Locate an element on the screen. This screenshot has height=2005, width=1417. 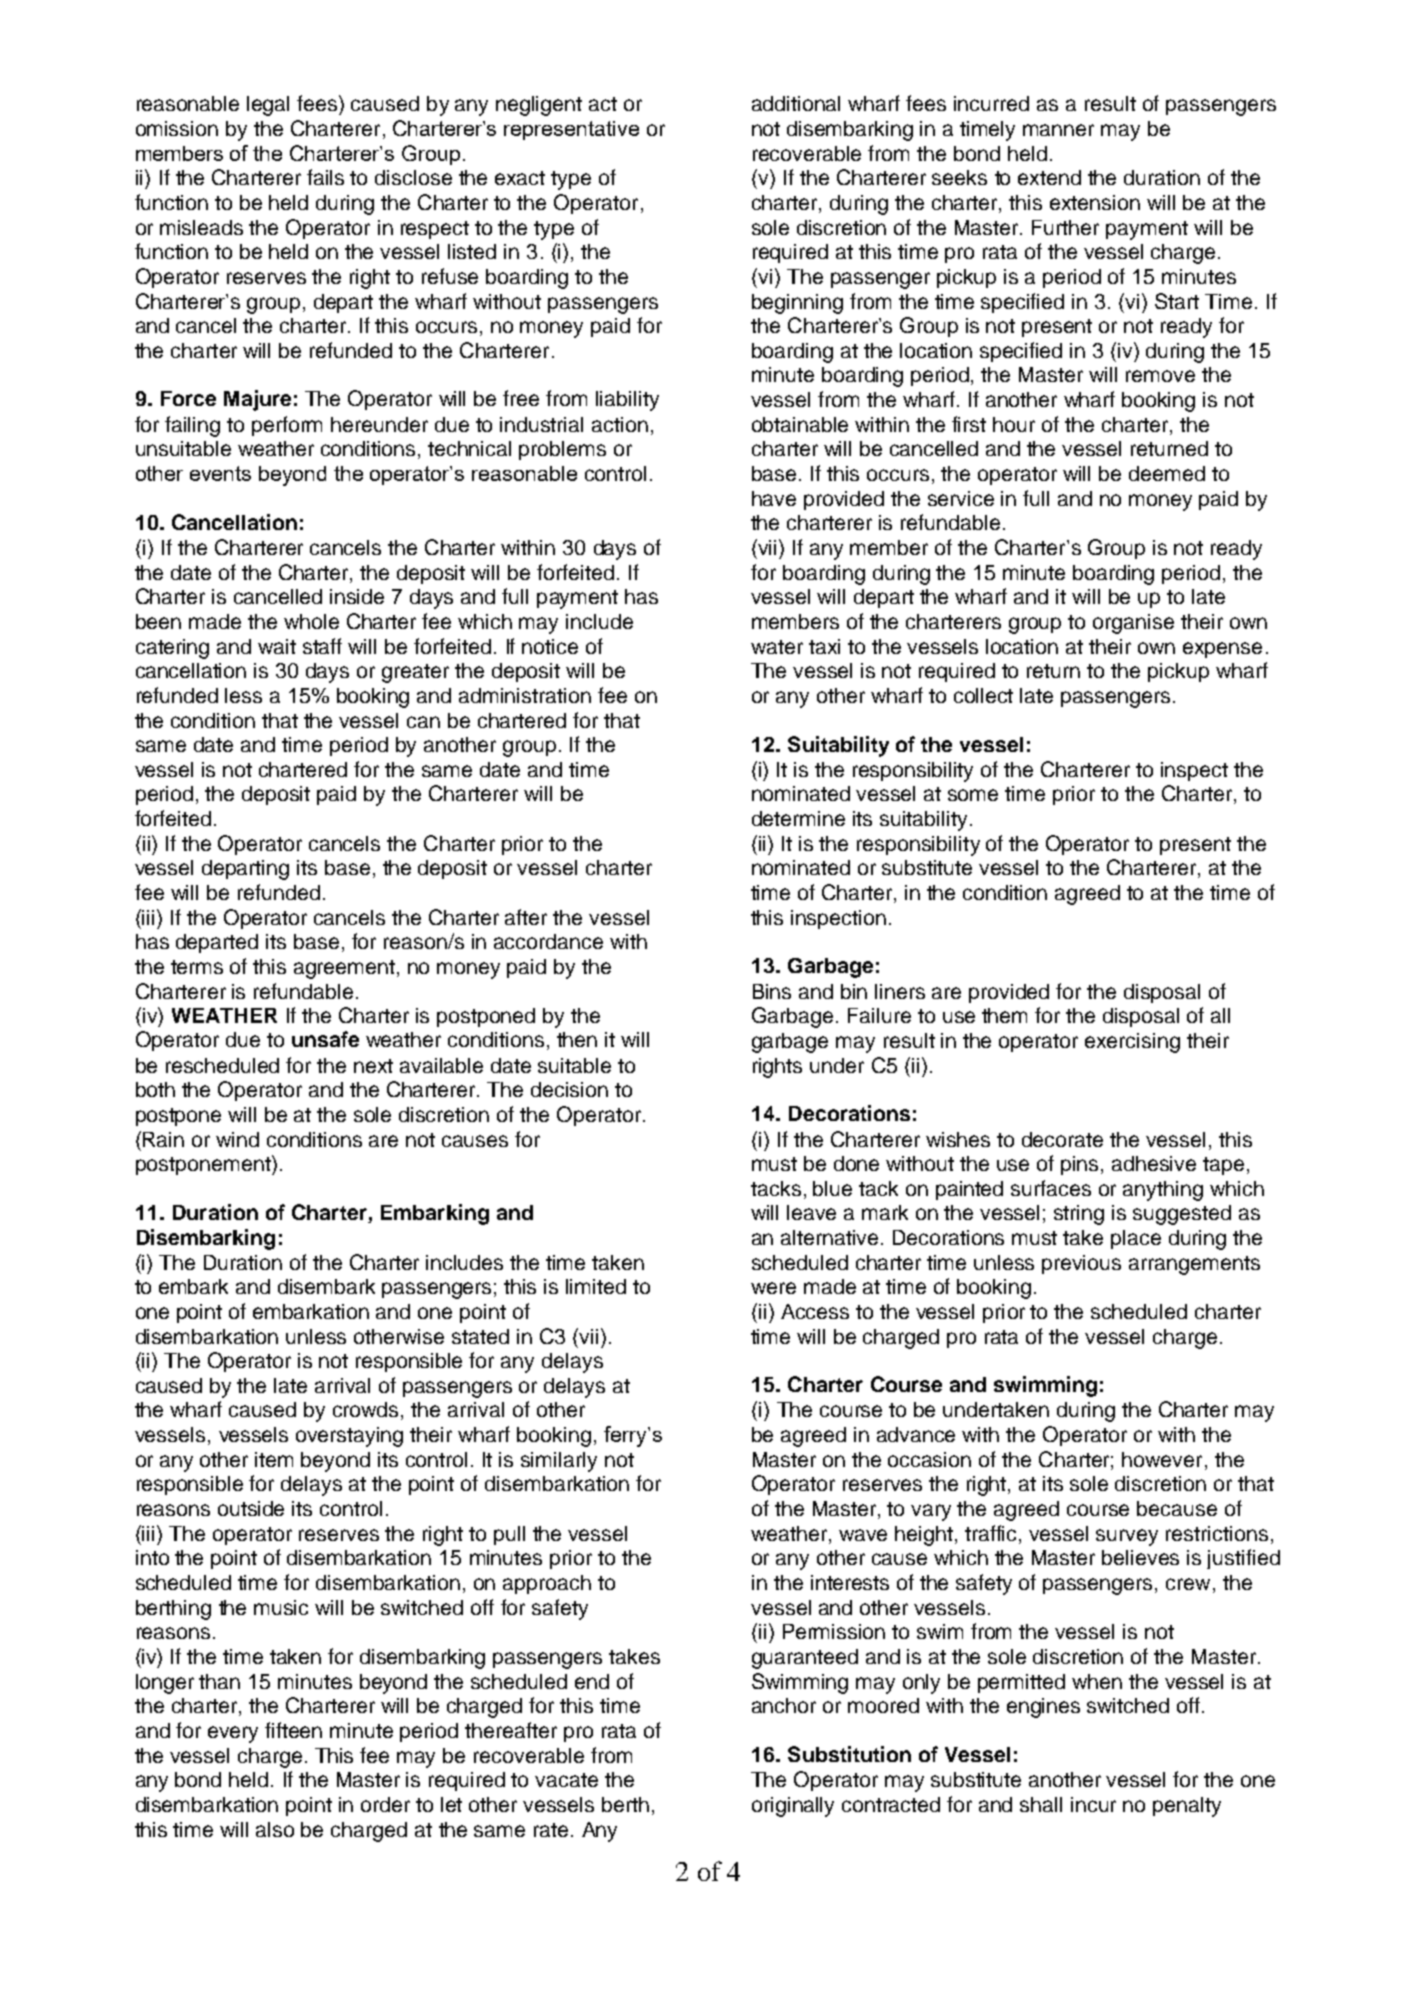
however is located at coordinates (1162, 1459).
